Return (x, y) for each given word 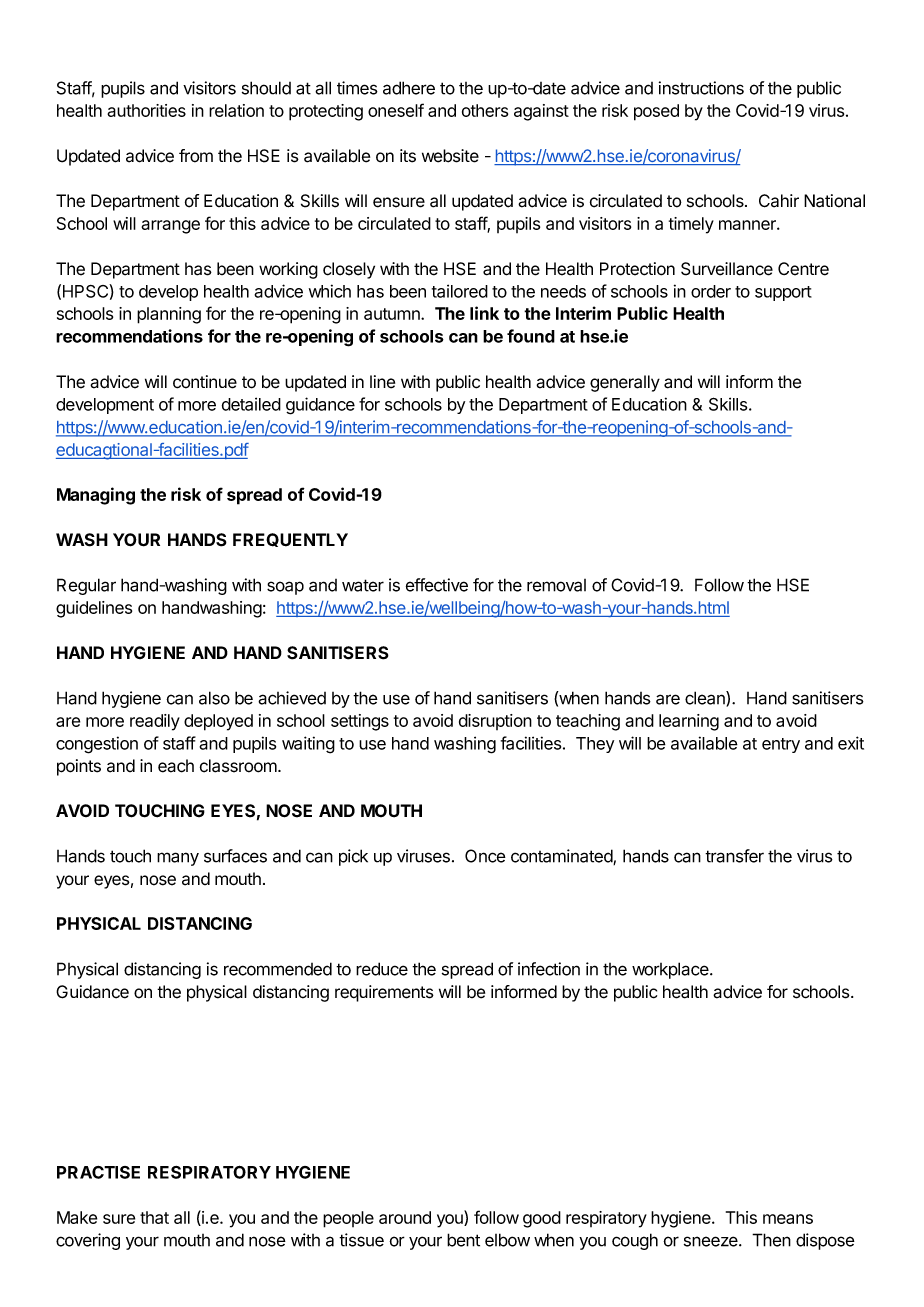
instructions (701, 88)
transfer (734, 856)
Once (485, 856)
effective (437, 585)
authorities (146, 110)
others (485, 110)
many (178, 859)
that (154, 1217)
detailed (251, 404)
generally (625, 383)
